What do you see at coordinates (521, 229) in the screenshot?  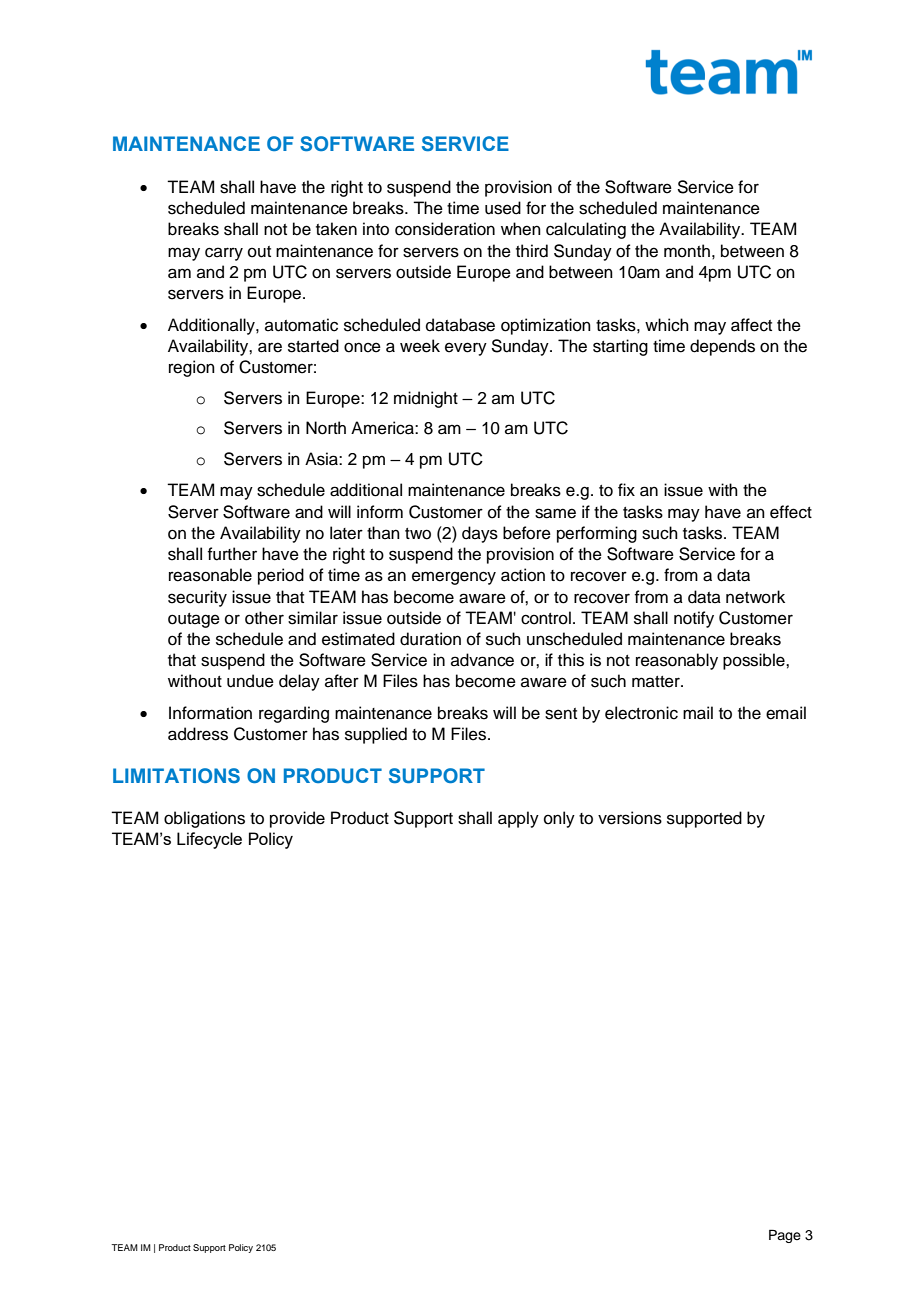 I see `when` at bounding box center [521, 229].
